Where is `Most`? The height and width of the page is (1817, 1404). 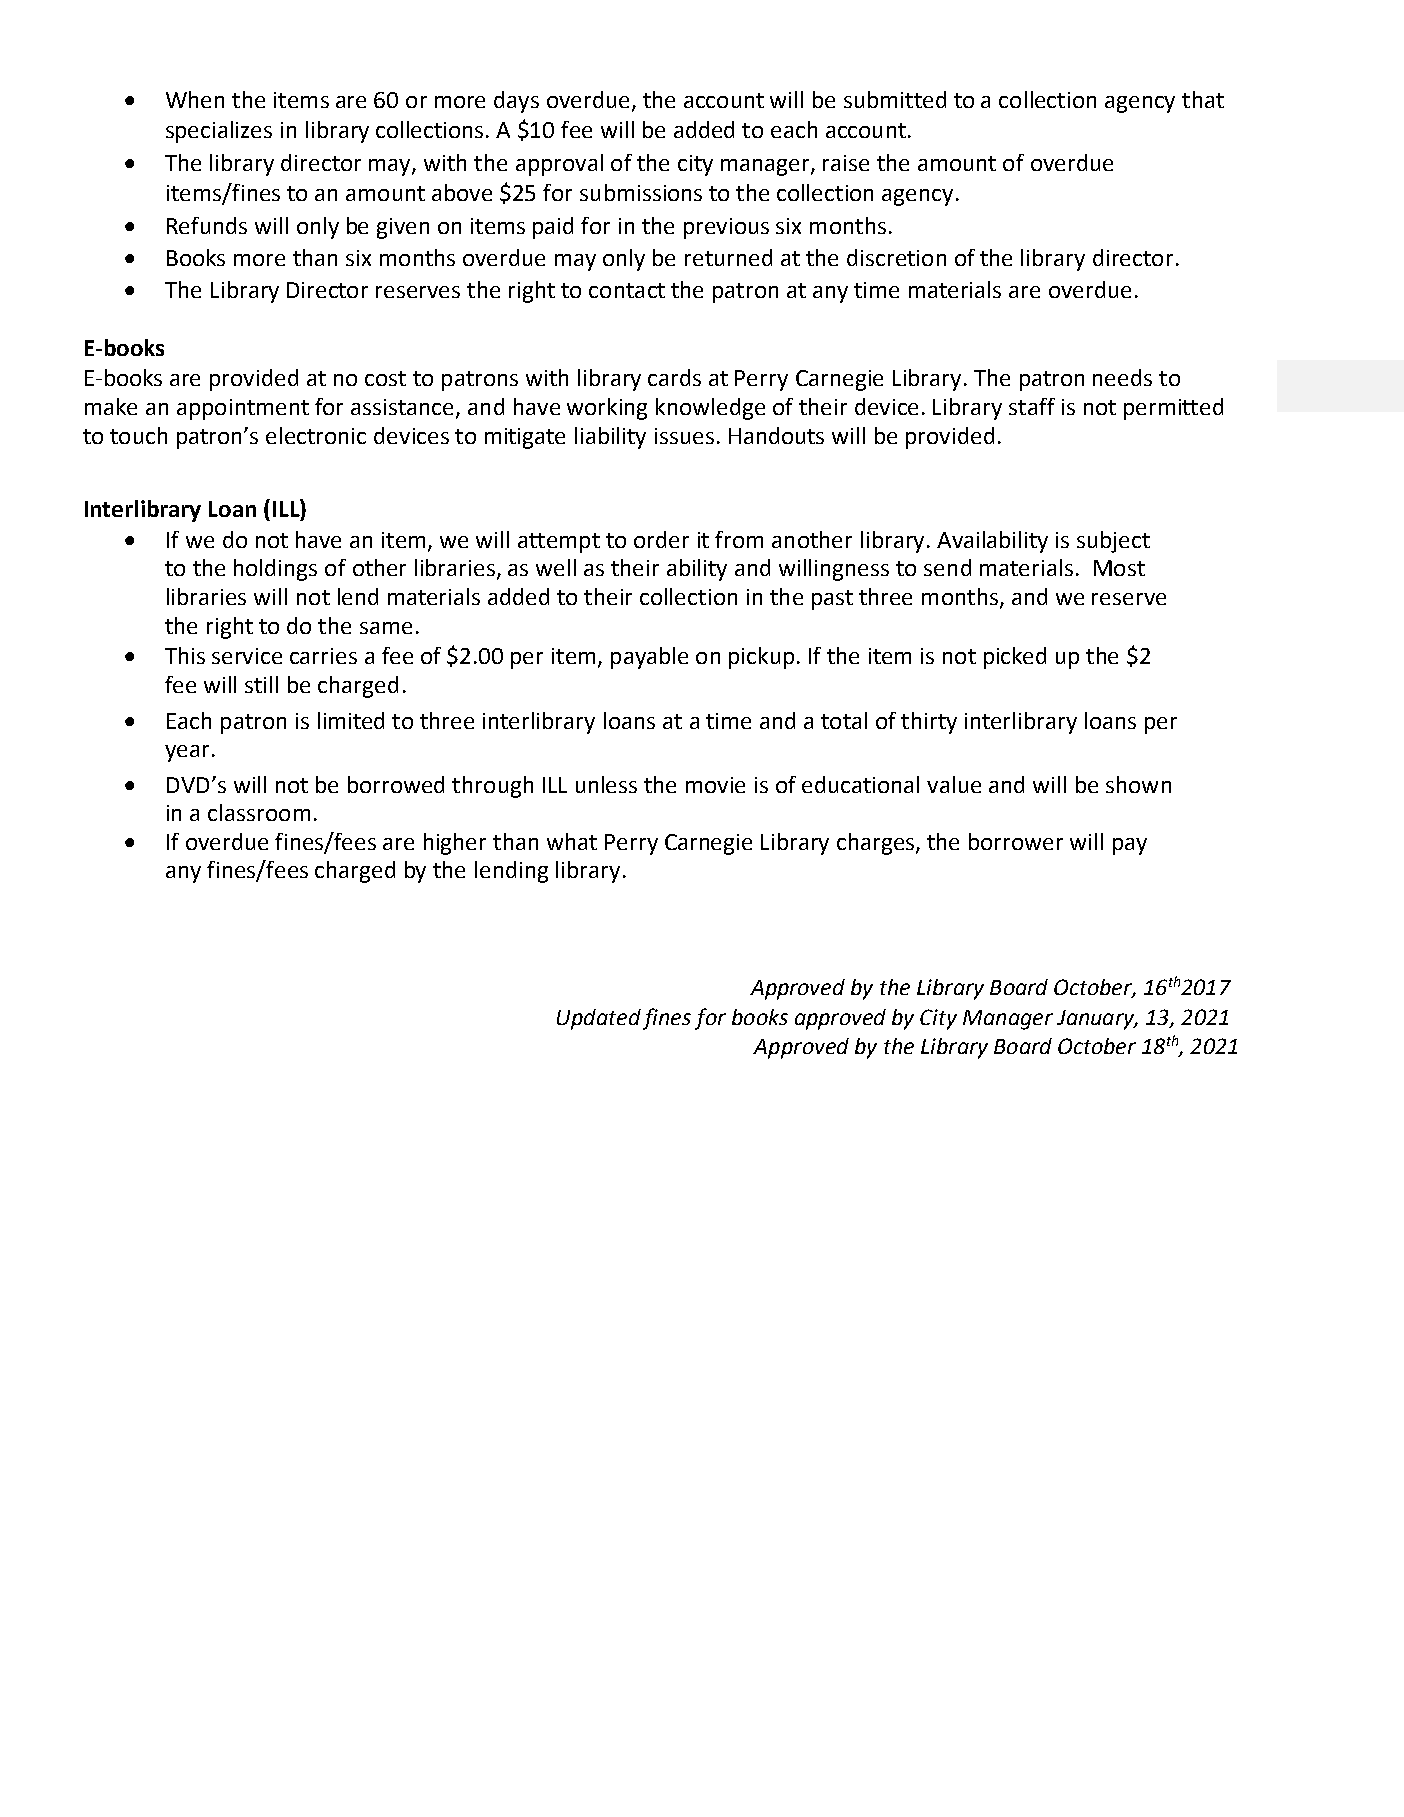 Most is located at coordinates (1119, 568).
